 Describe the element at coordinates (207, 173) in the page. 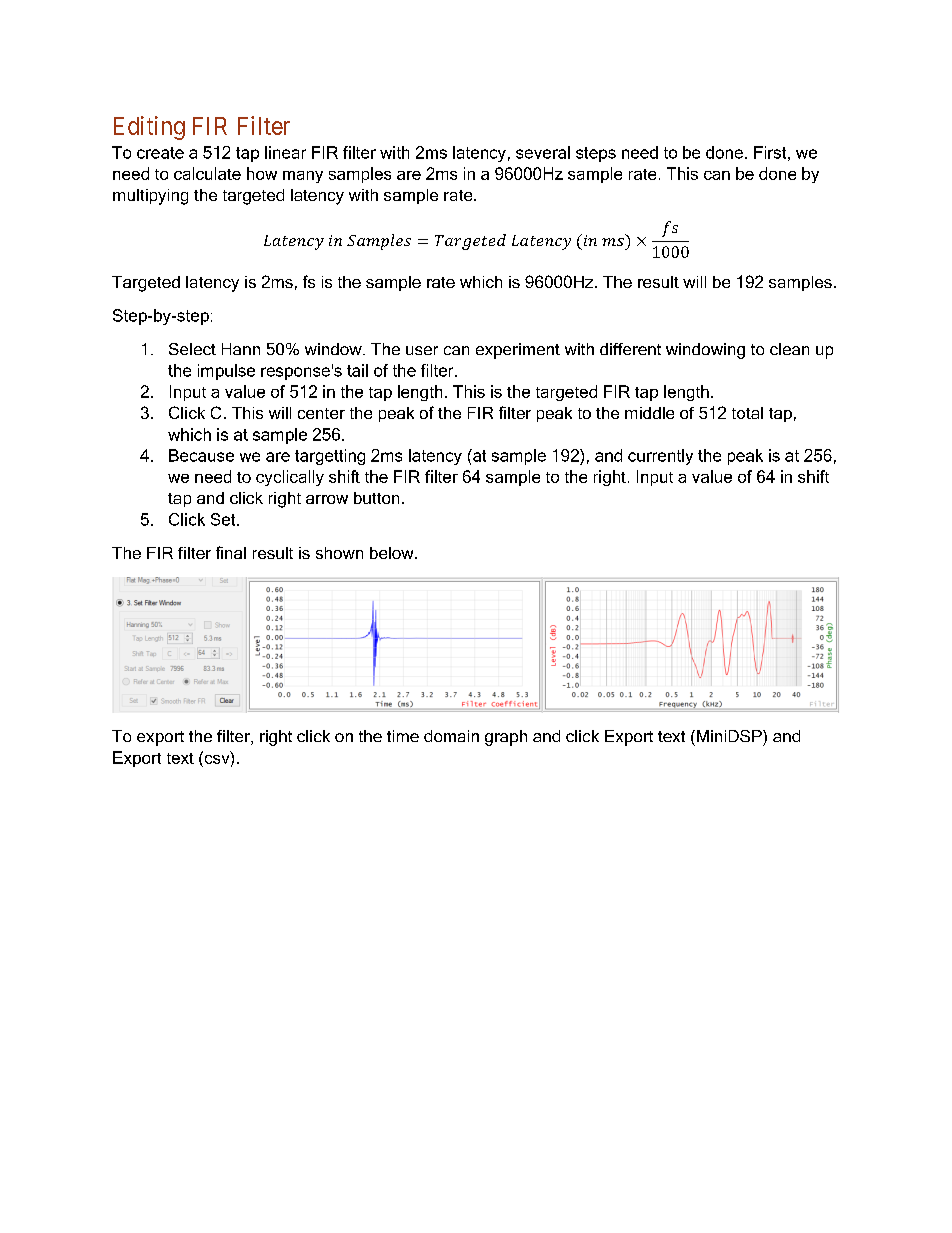

I see `calculate` at that location.
